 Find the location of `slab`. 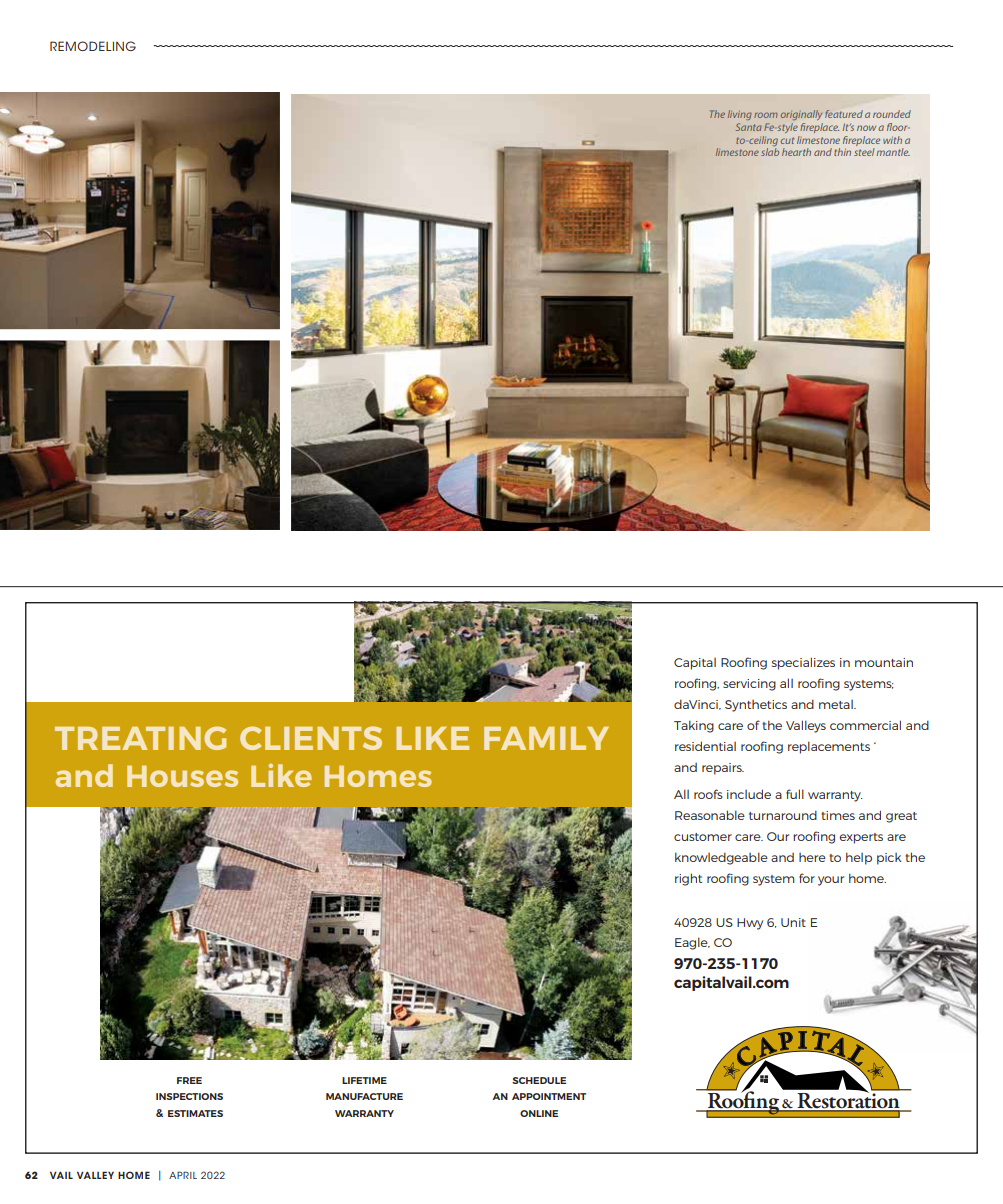

slab is located at coordinates (770, 152).
